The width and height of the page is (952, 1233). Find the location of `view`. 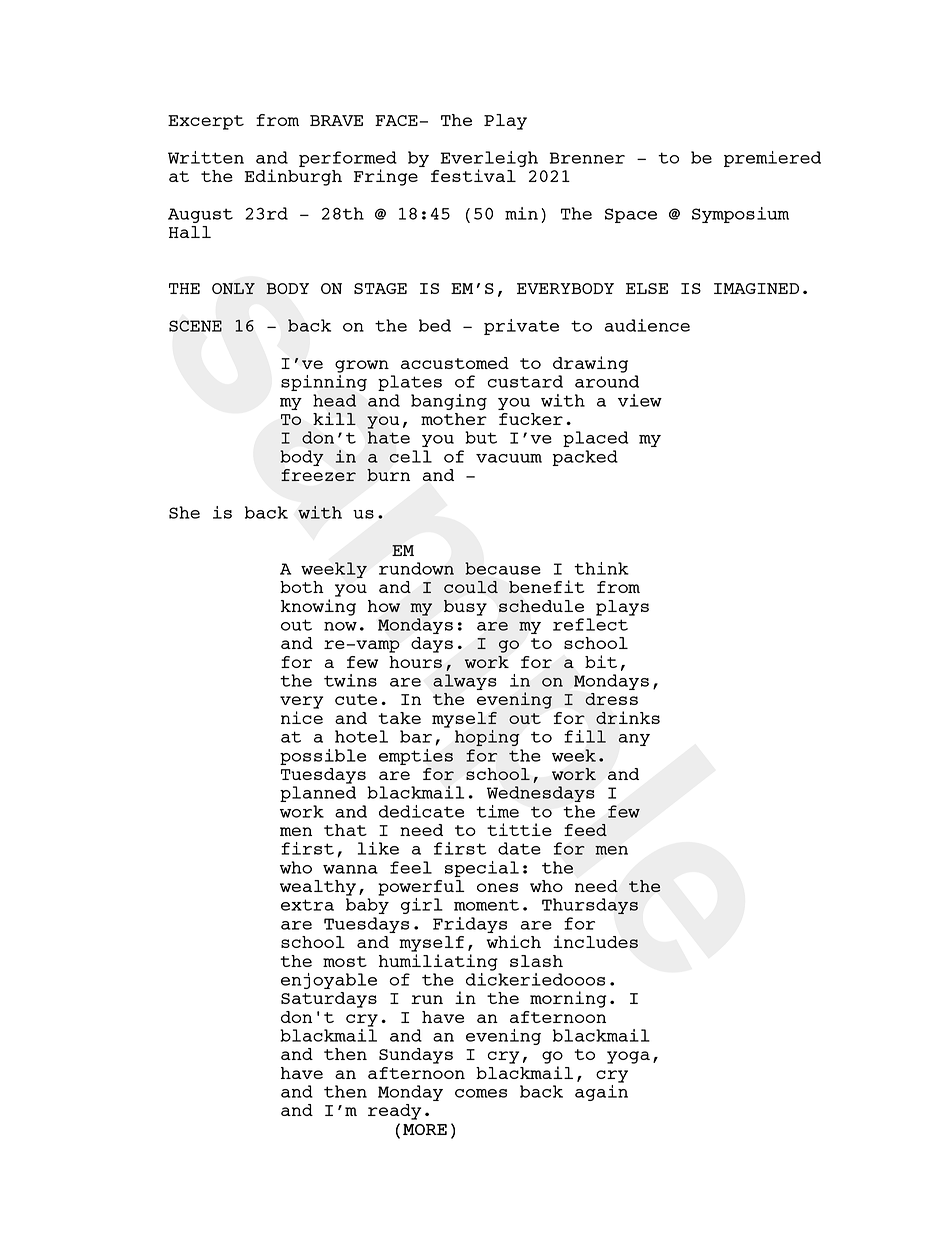

view is located at coordinates (640, 400).
